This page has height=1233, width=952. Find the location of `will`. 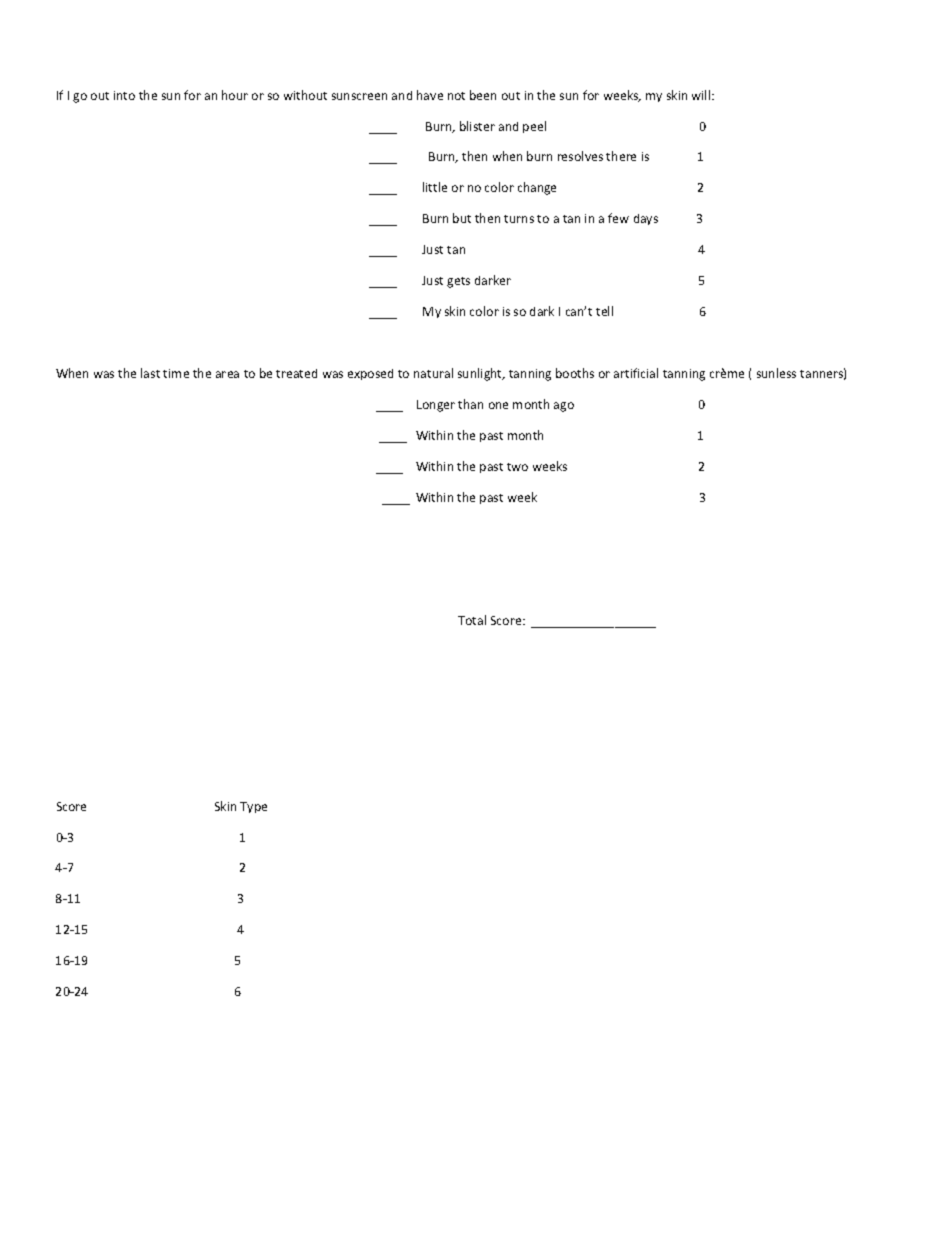

will is located at coordinates (702, 95).
